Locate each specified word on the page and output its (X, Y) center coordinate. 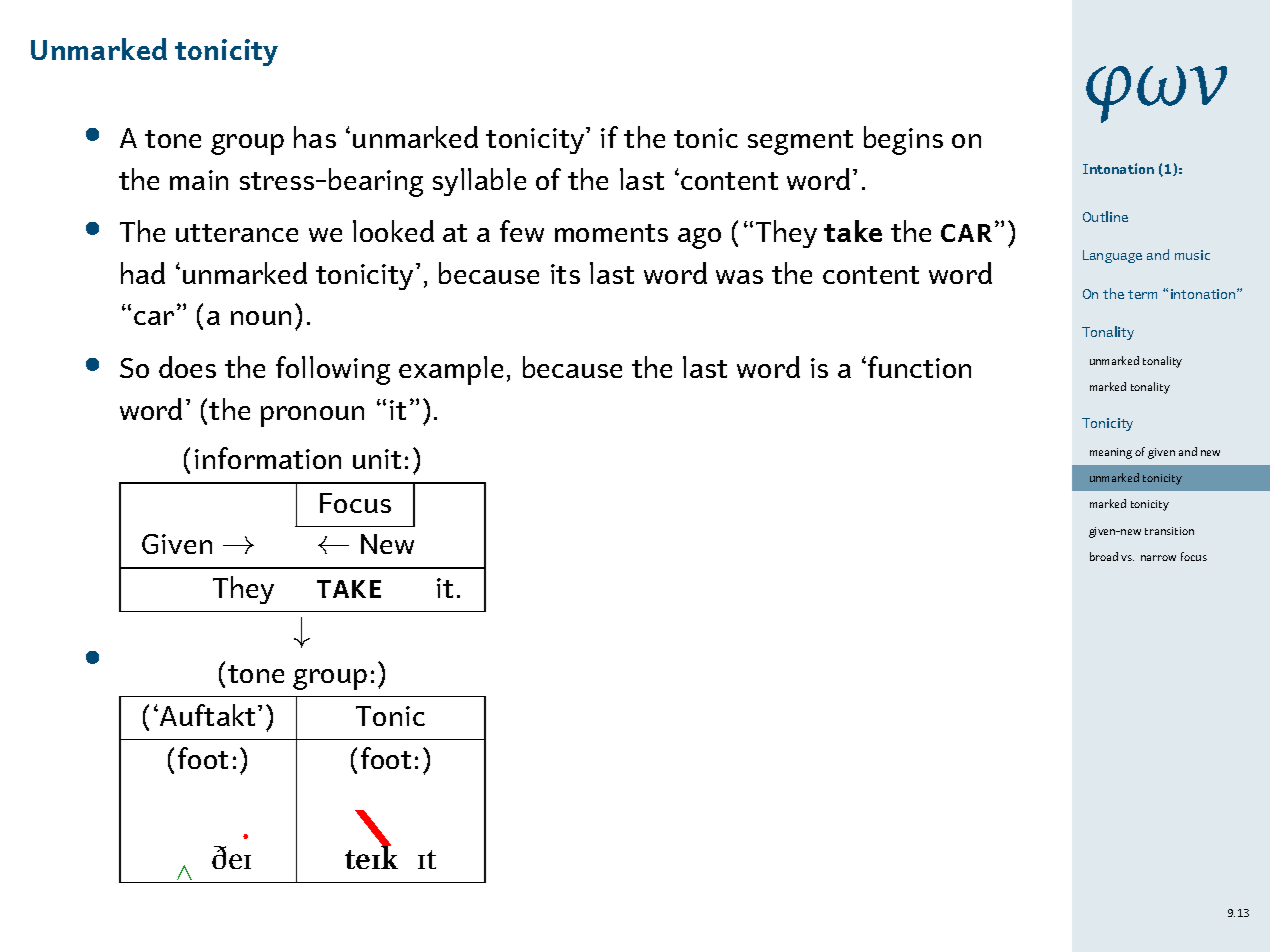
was (739, 277)
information (268, 458)
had (143, 273)
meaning (1111, 453)
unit (377, 459)
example (451, 370)
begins (903, 140)
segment (800, 142)
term (1142, 294)
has (315, 137)
